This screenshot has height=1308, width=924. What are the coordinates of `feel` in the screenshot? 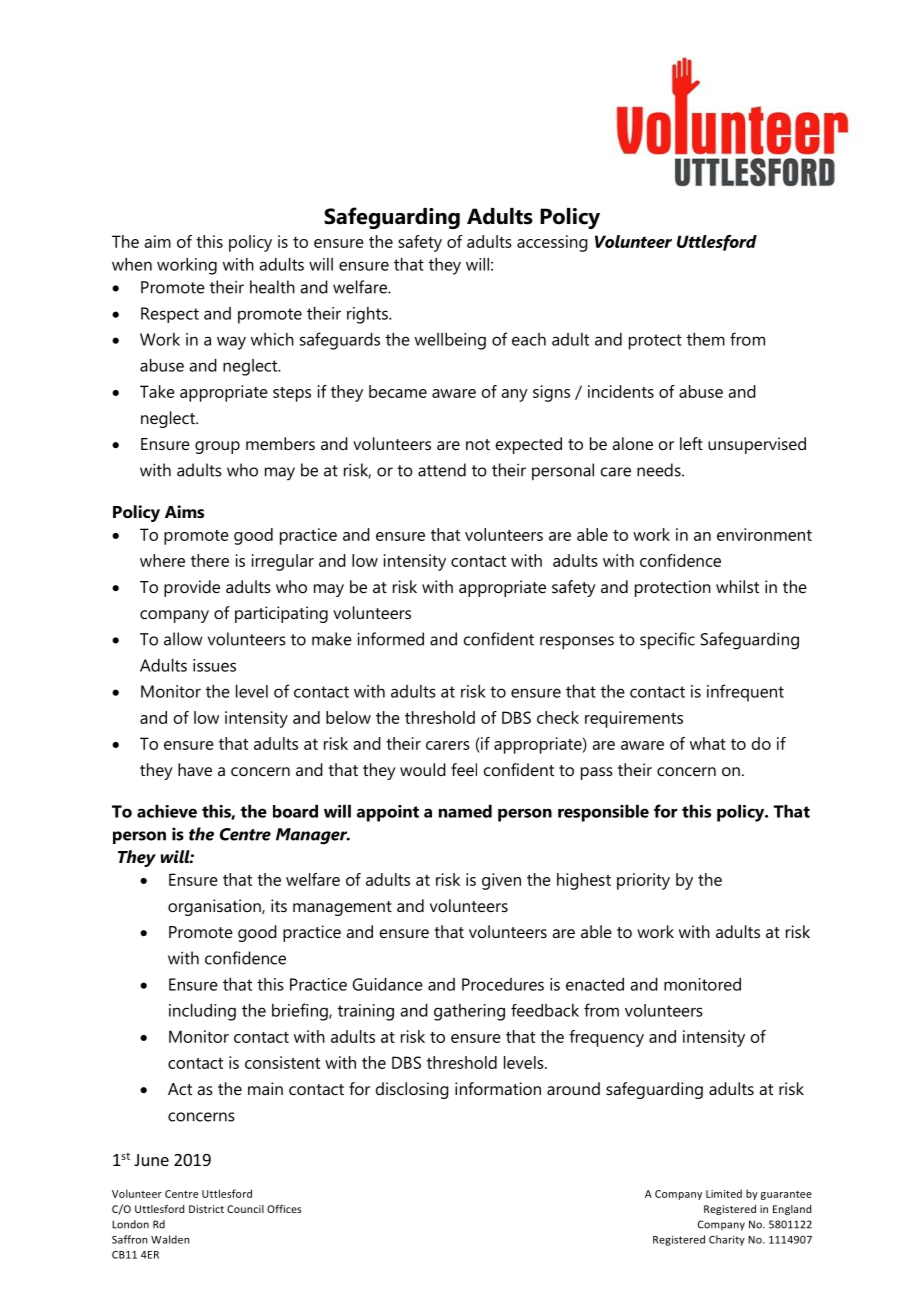 It's located at (464, 769).
